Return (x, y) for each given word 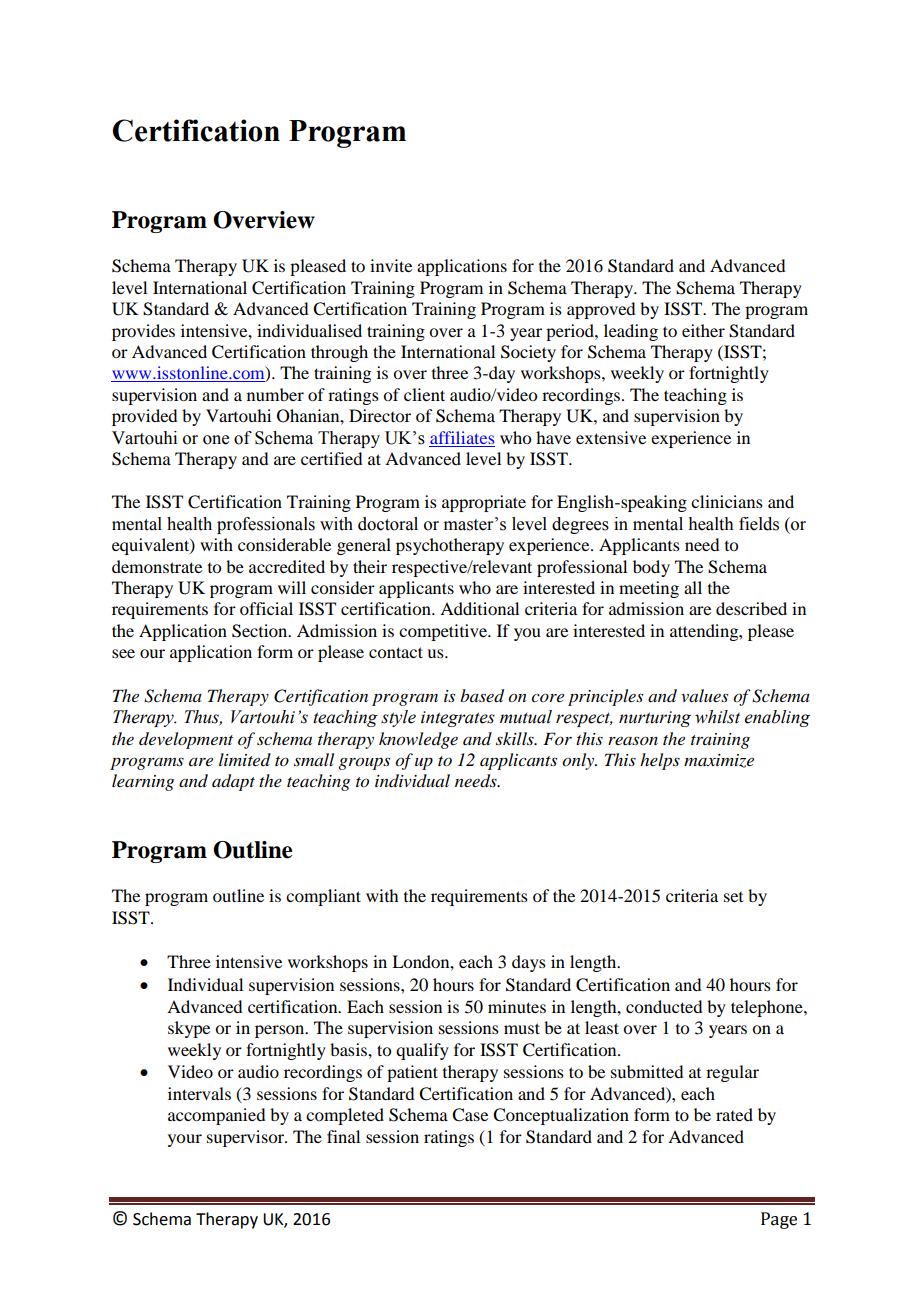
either (703, 330)
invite (391, 265)
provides (143, 332)
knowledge (418, 740)
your (185, 1140)
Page (779, 1220)
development (186, 740)
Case (470, 1115)
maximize (719, 761)
